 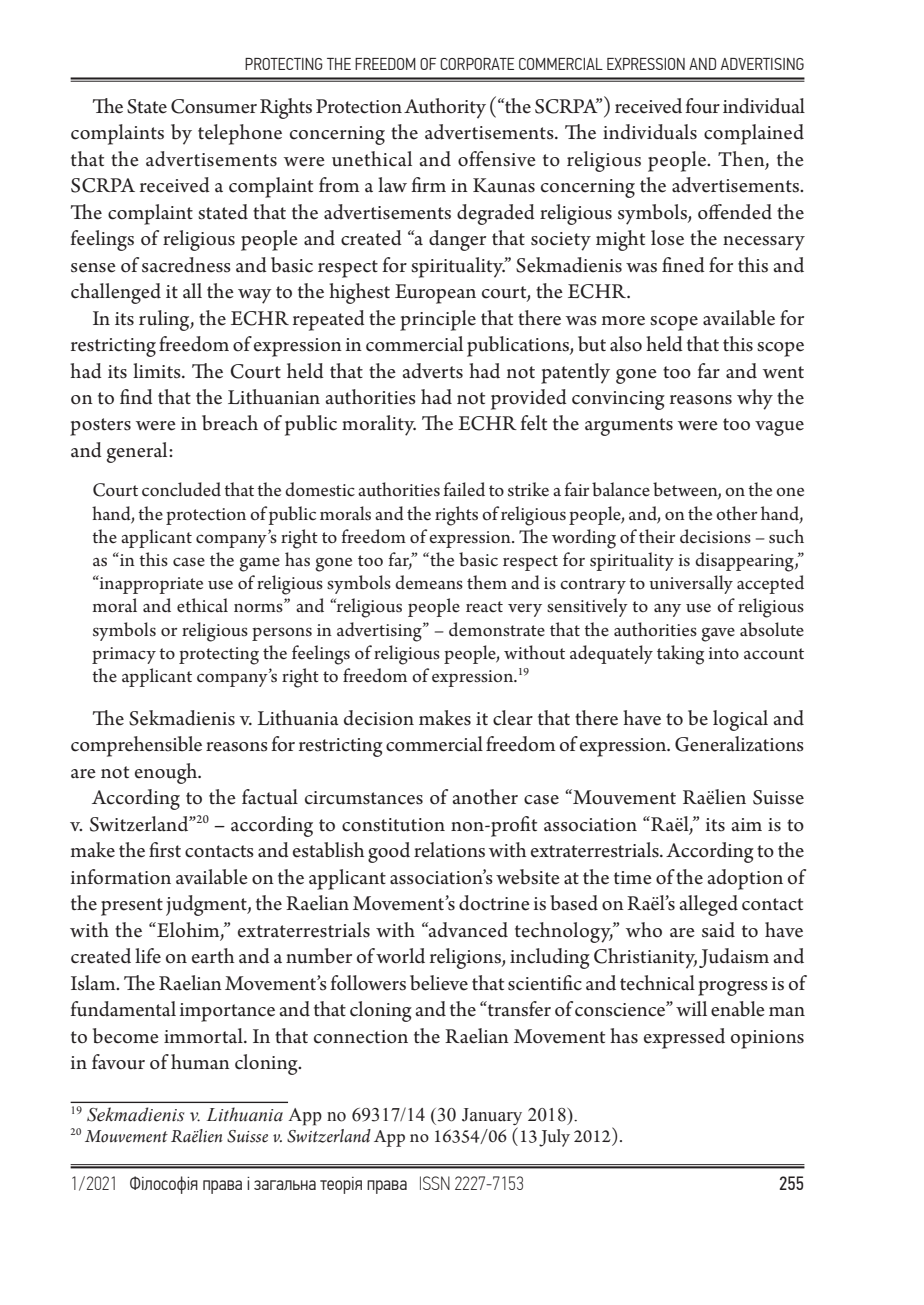 What do you see at coordinates (703, 106) in the document?
I see `four` at bounding box center [703, 106].
